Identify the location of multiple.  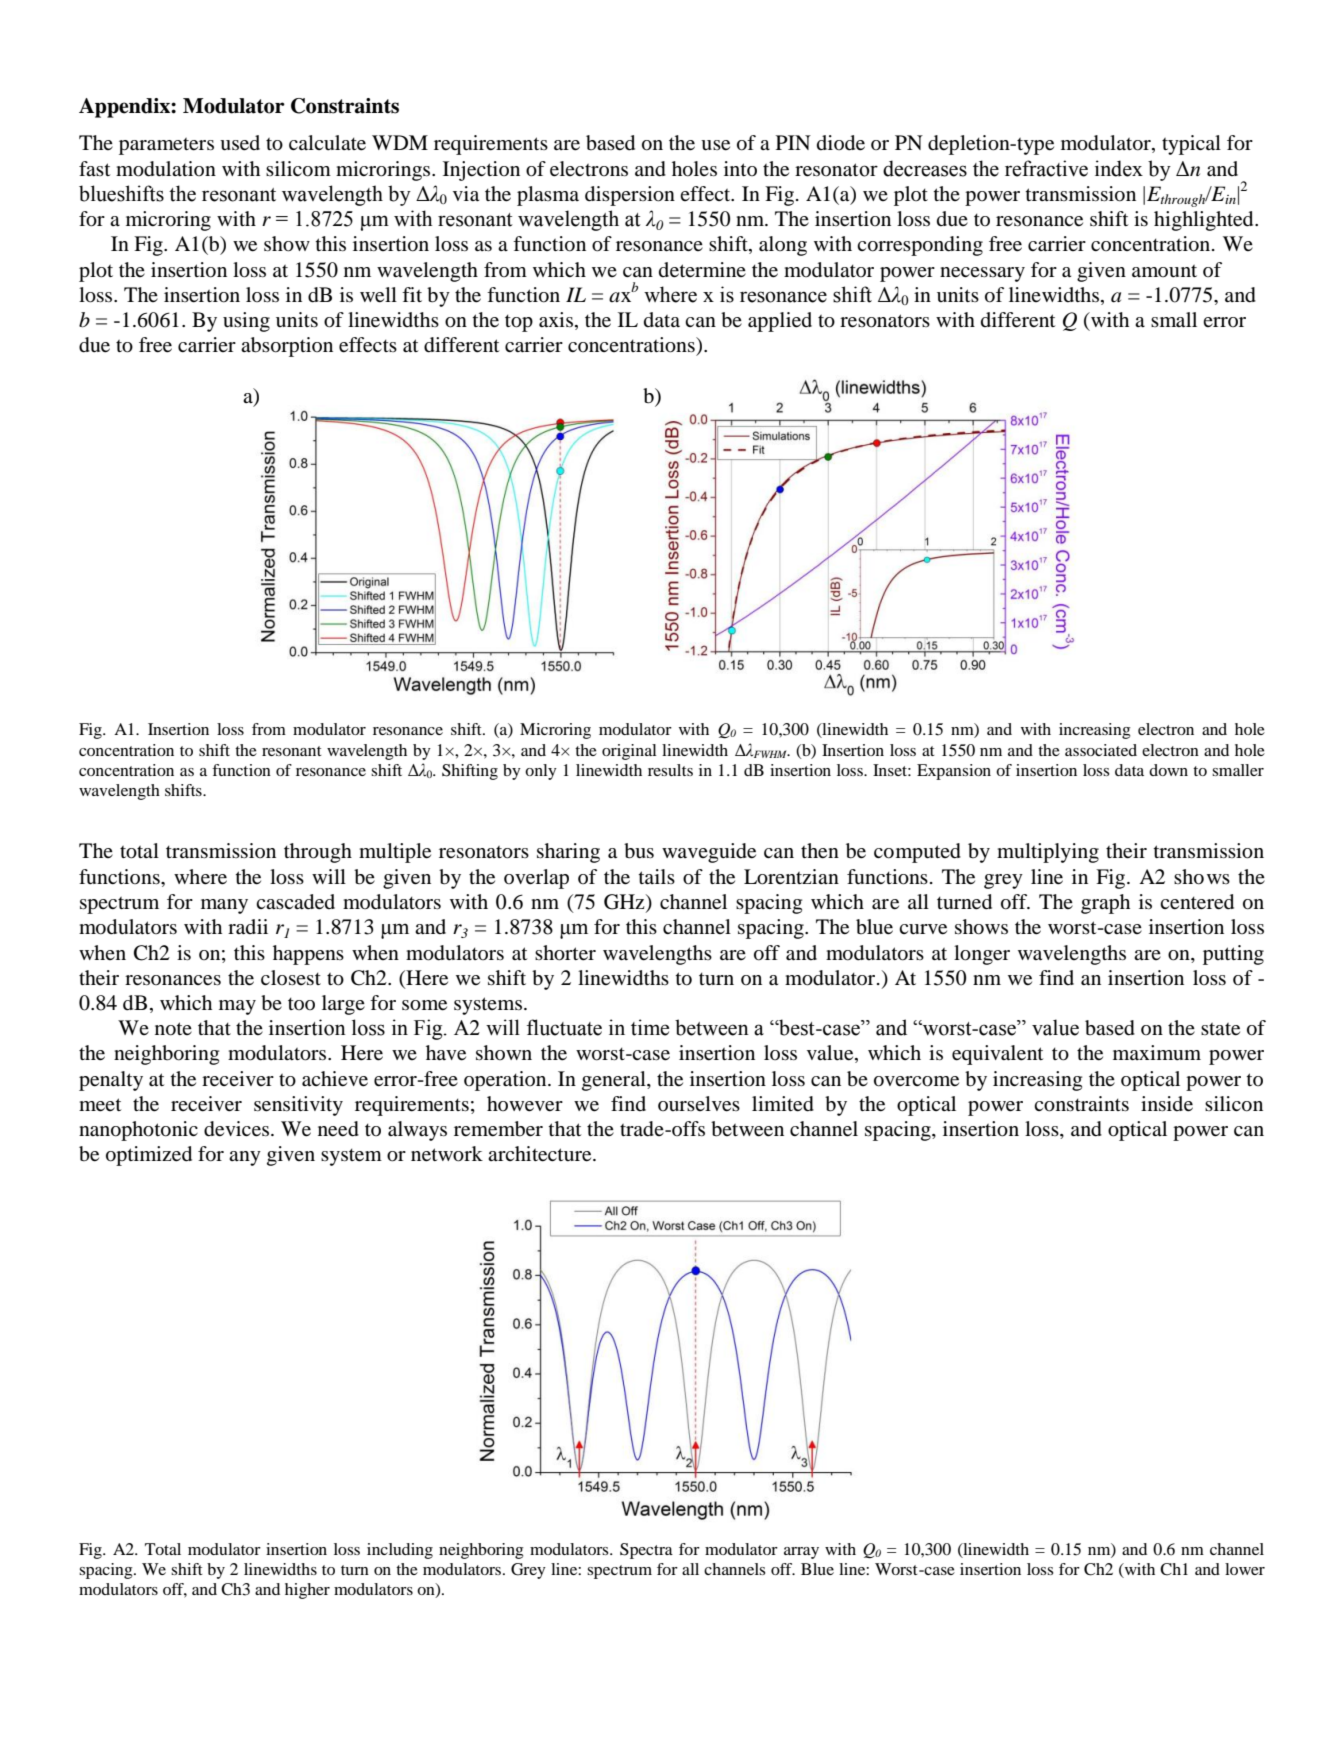
(395, 853).
